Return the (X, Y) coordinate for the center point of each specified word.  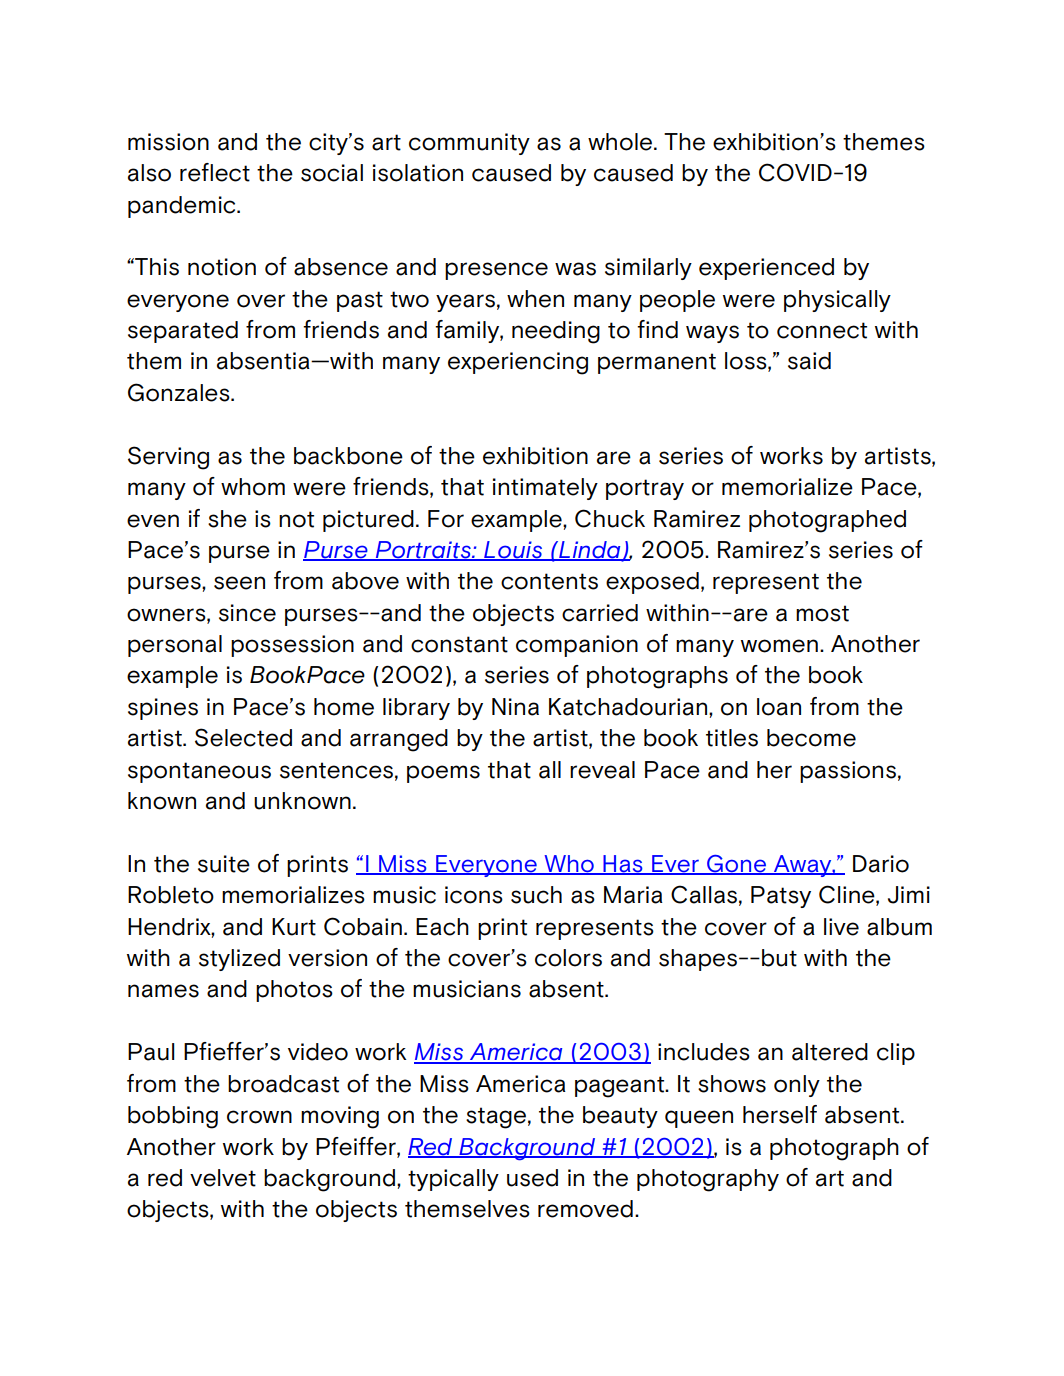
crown (259, 1117)
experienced (766, 269)
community (469, 144)
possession (292, 646)
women (779, 646)
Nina (515, 707)
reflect (215, 172)
